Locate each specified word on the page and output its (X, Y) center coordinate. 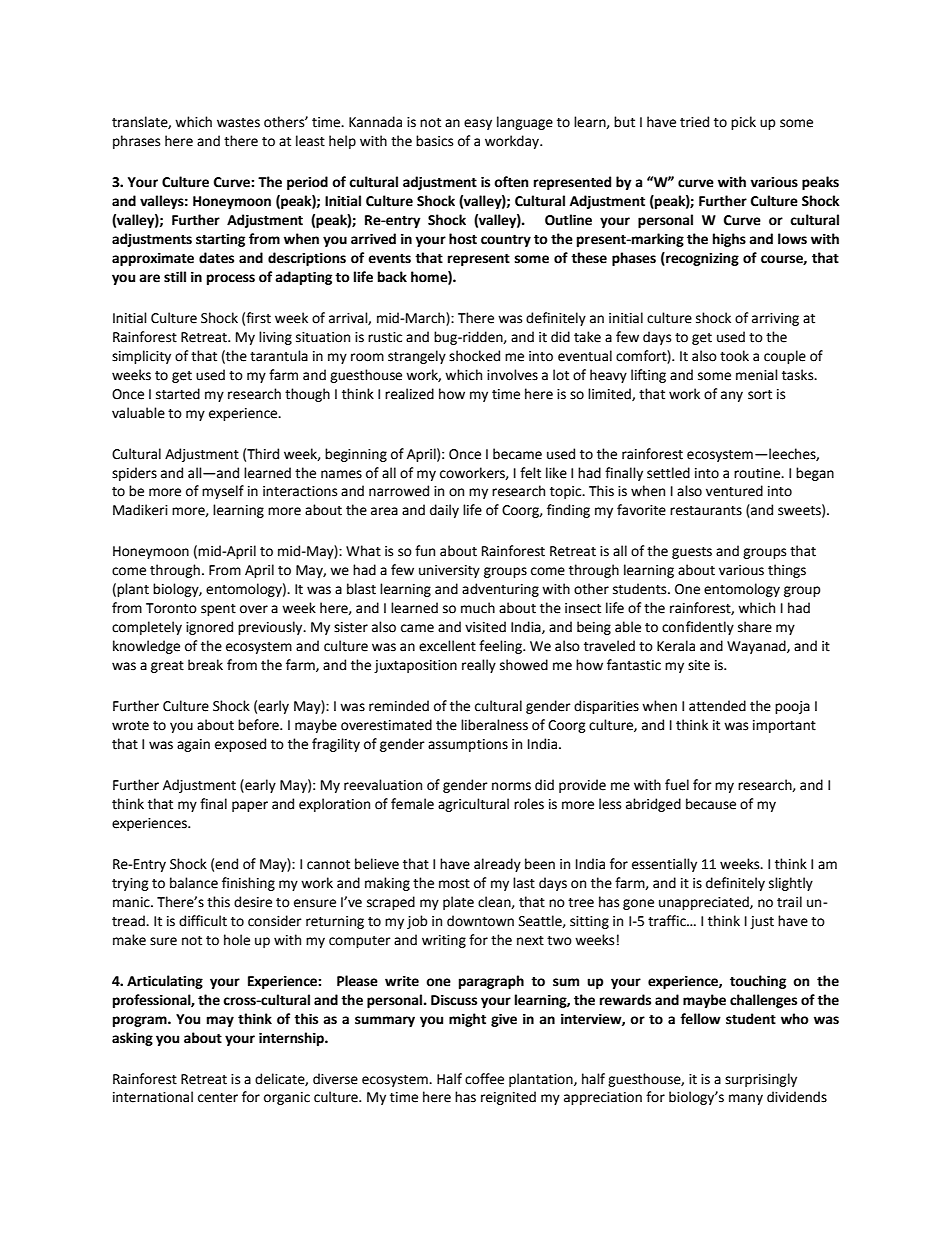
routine (758, 473)
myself (223, 492)
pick (743, 123)
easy (478, 124)
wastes (238, 123)
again (193, 745)
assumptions (468, 745)
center (218, 1098)
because (711, 804)
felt (530, 473)
